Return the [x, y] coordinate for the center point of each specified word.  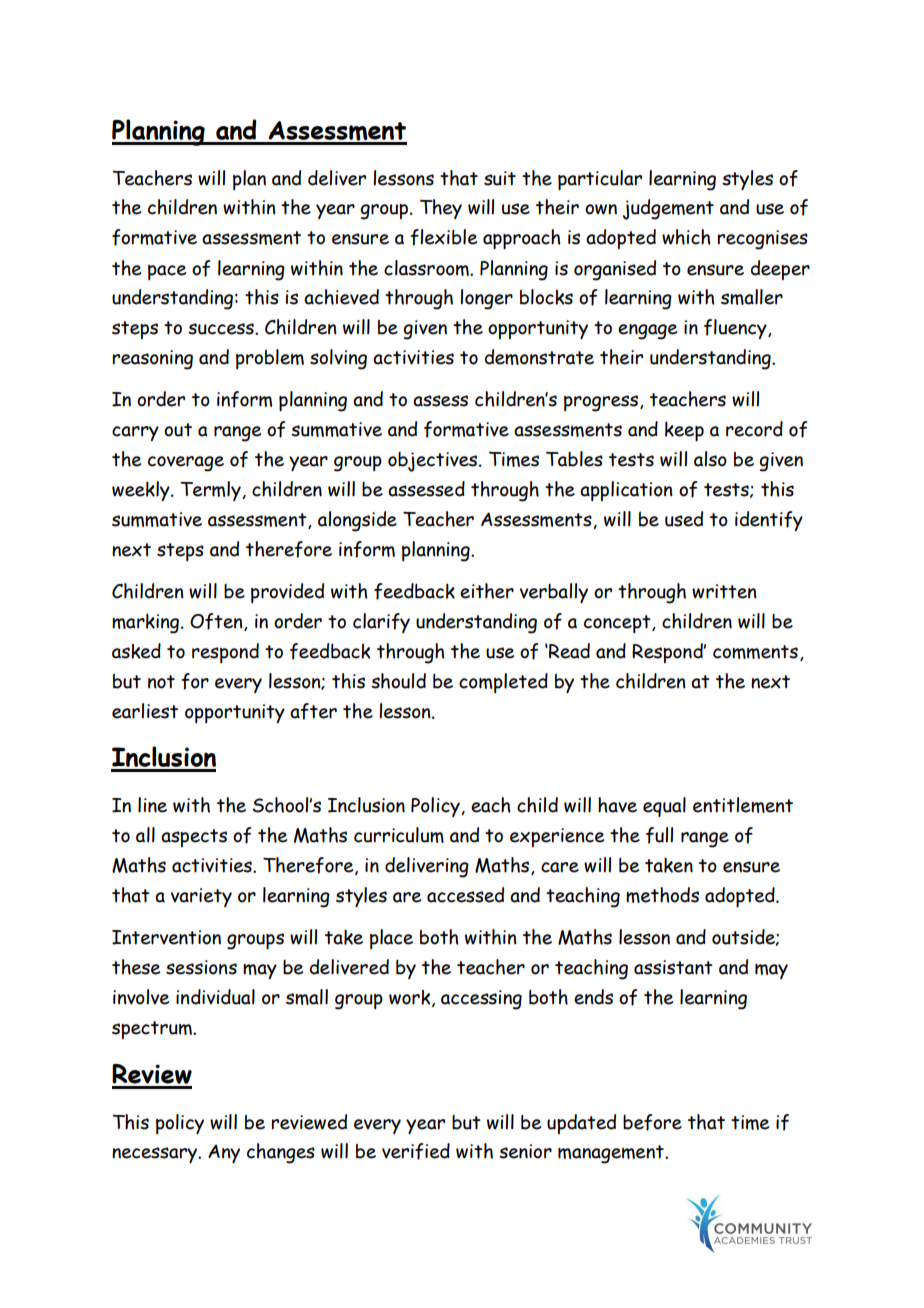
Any [224, 1153]
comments [755, 652]
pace [167, 272]
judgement [668, 209]
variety [201, 897]
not [161, 682]
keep [684, 431]
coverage [186, 464]
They [441, 209]
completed [503, 683]
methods [662, 895]
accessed [465, 895]
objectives [434, 462]
